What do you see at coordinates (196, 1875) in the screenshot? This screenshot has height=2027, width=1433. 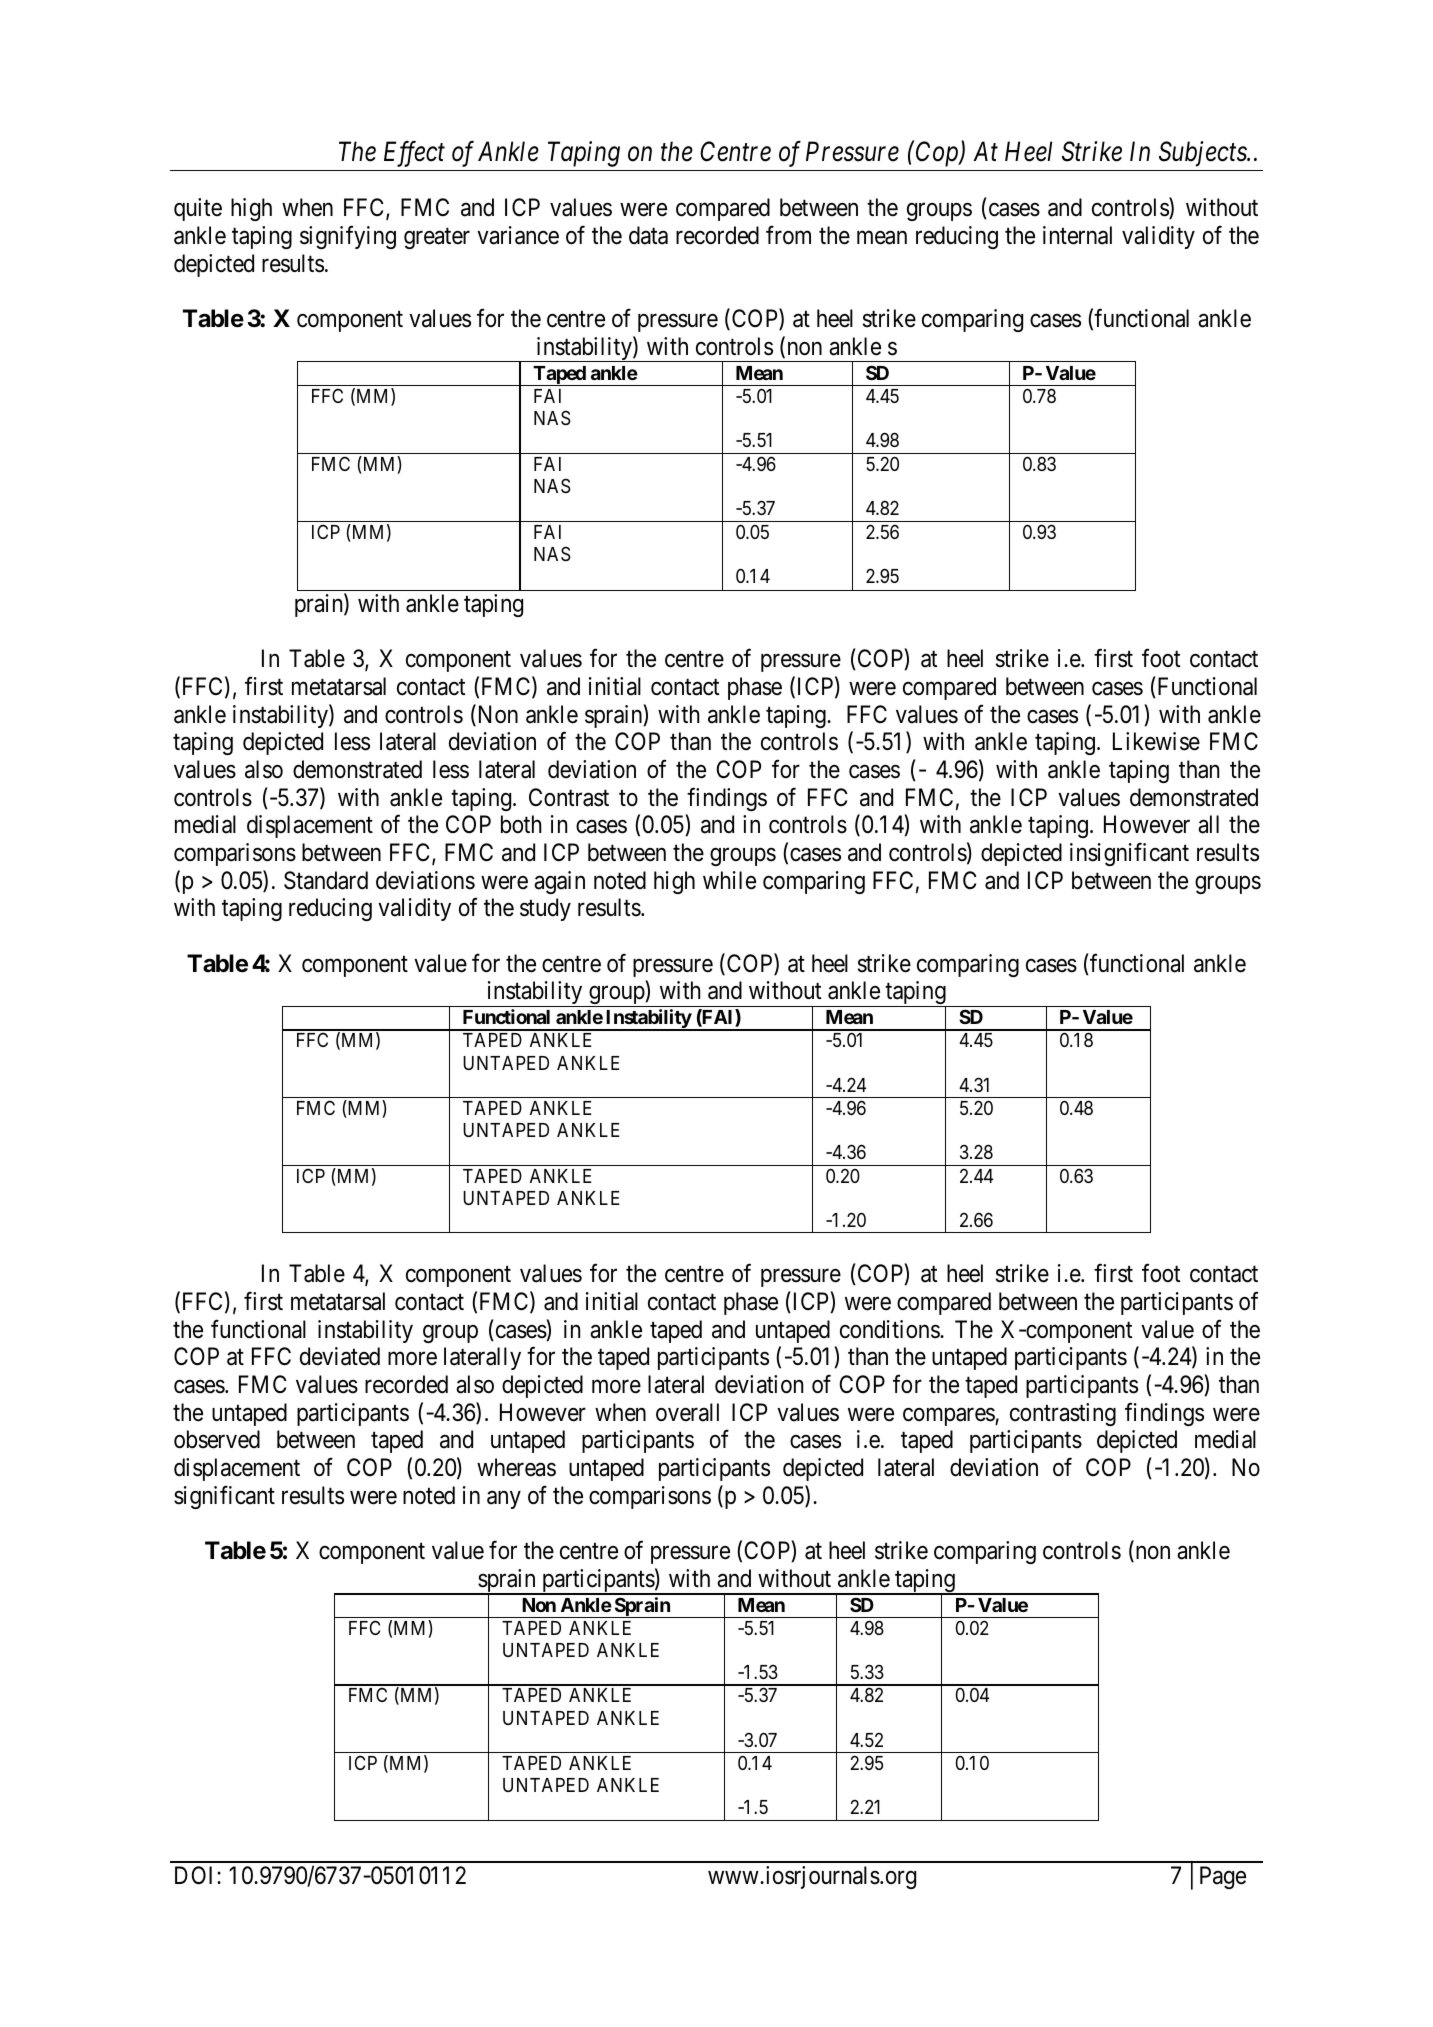 I see `DOI` at bounding box center [196, 1875].
